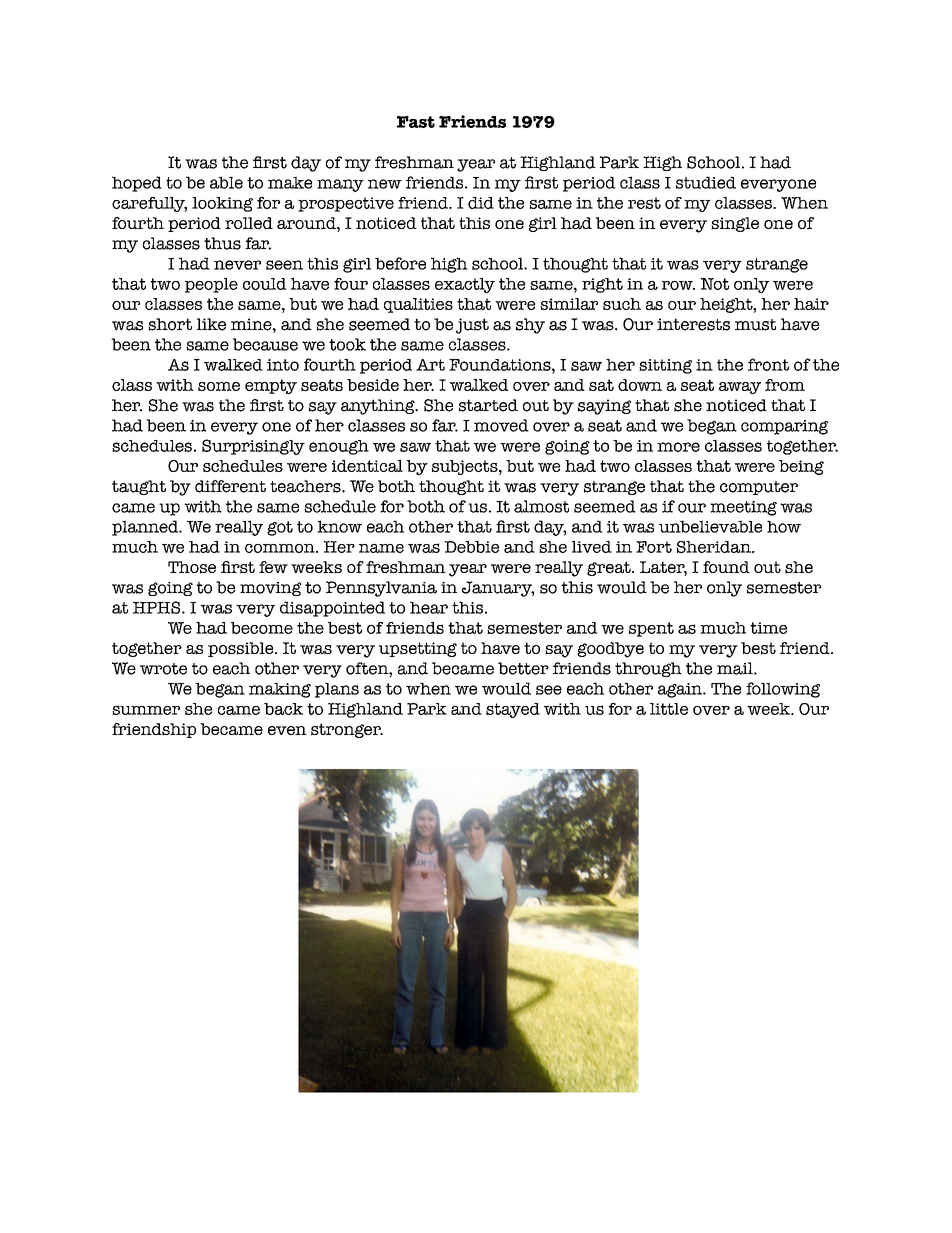  Describe the element at coordinates (280, 528) in the page. I see `got` at that location.
